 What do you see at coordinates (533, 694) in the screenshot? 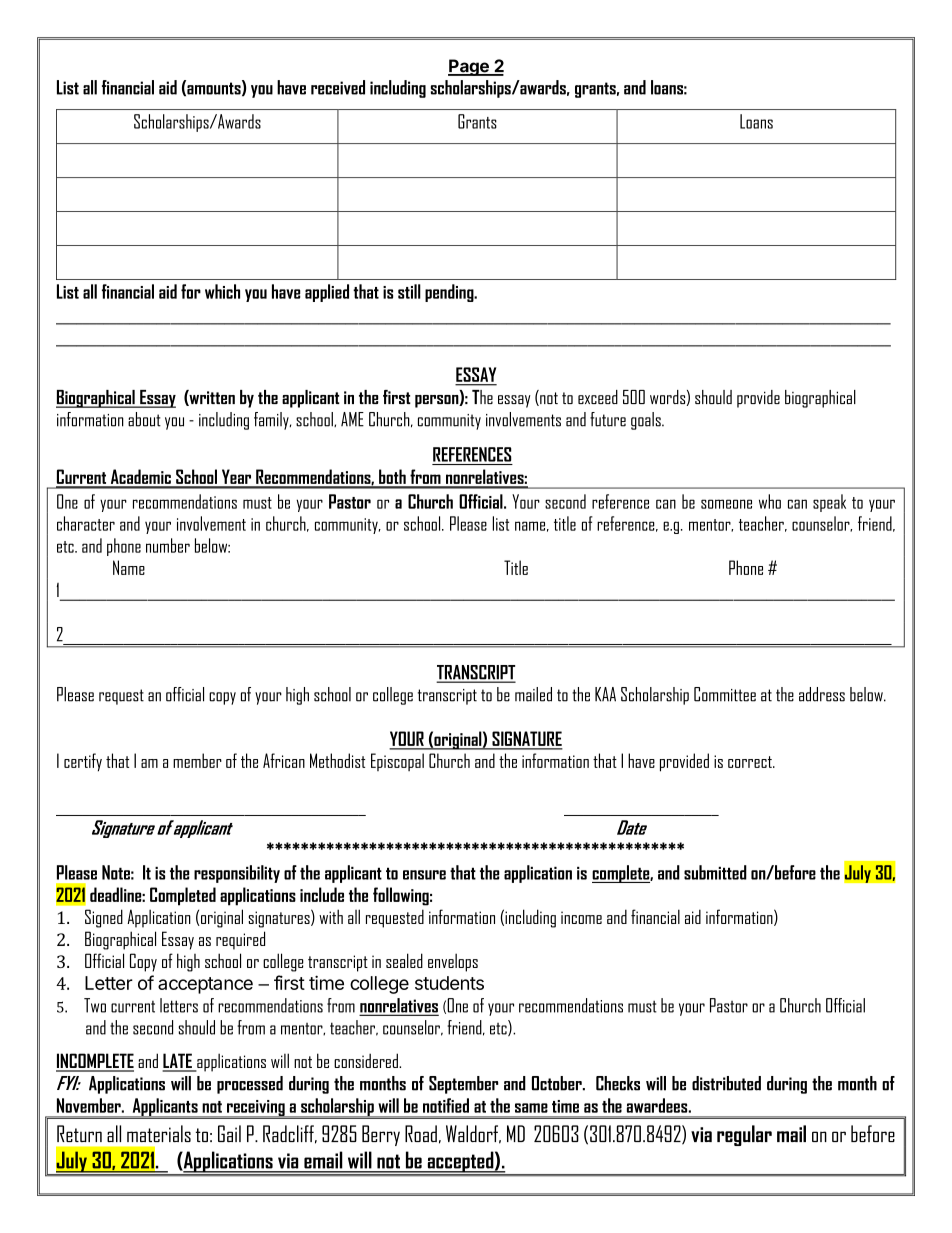
I see `mailed` at bounding box center [533, 694].
